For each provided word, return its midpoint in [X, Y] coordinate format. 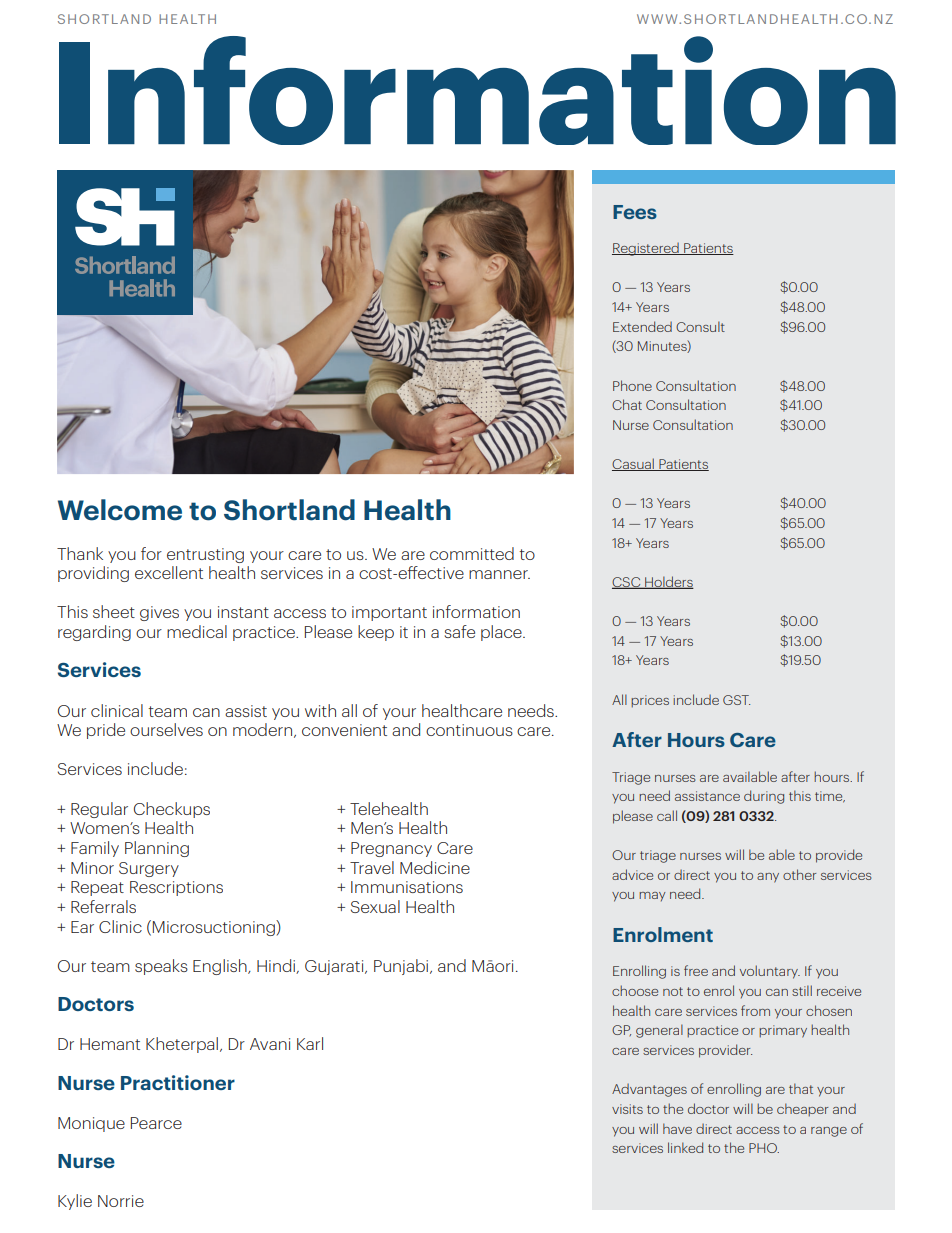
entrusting [205, 555]
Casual [634, 464]
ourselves [166, 729]
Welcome [120, 510]
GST [736, 700]
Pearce [156, 1123]
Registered [646, 249]
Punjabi [402, 967]
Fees [635, 212]
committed [472, 553]
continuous [469, 730]
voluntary [770, 972]
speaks [161, 967]
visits [627, 1109]
